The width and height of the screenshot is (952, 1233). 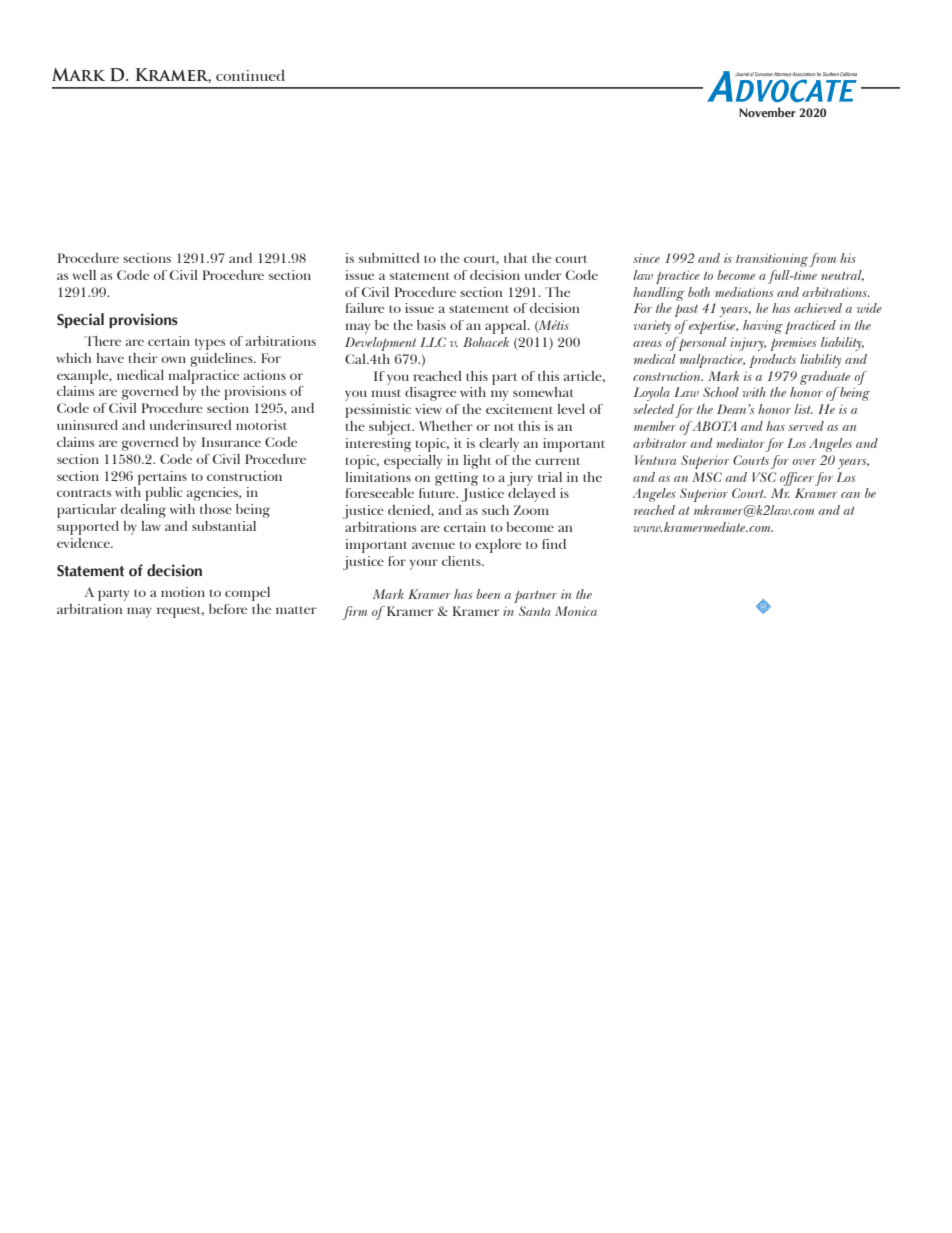 What do you see at coordinates (210, 344) in the screenshot?
I see `types` at bounding box center [210, 344].
